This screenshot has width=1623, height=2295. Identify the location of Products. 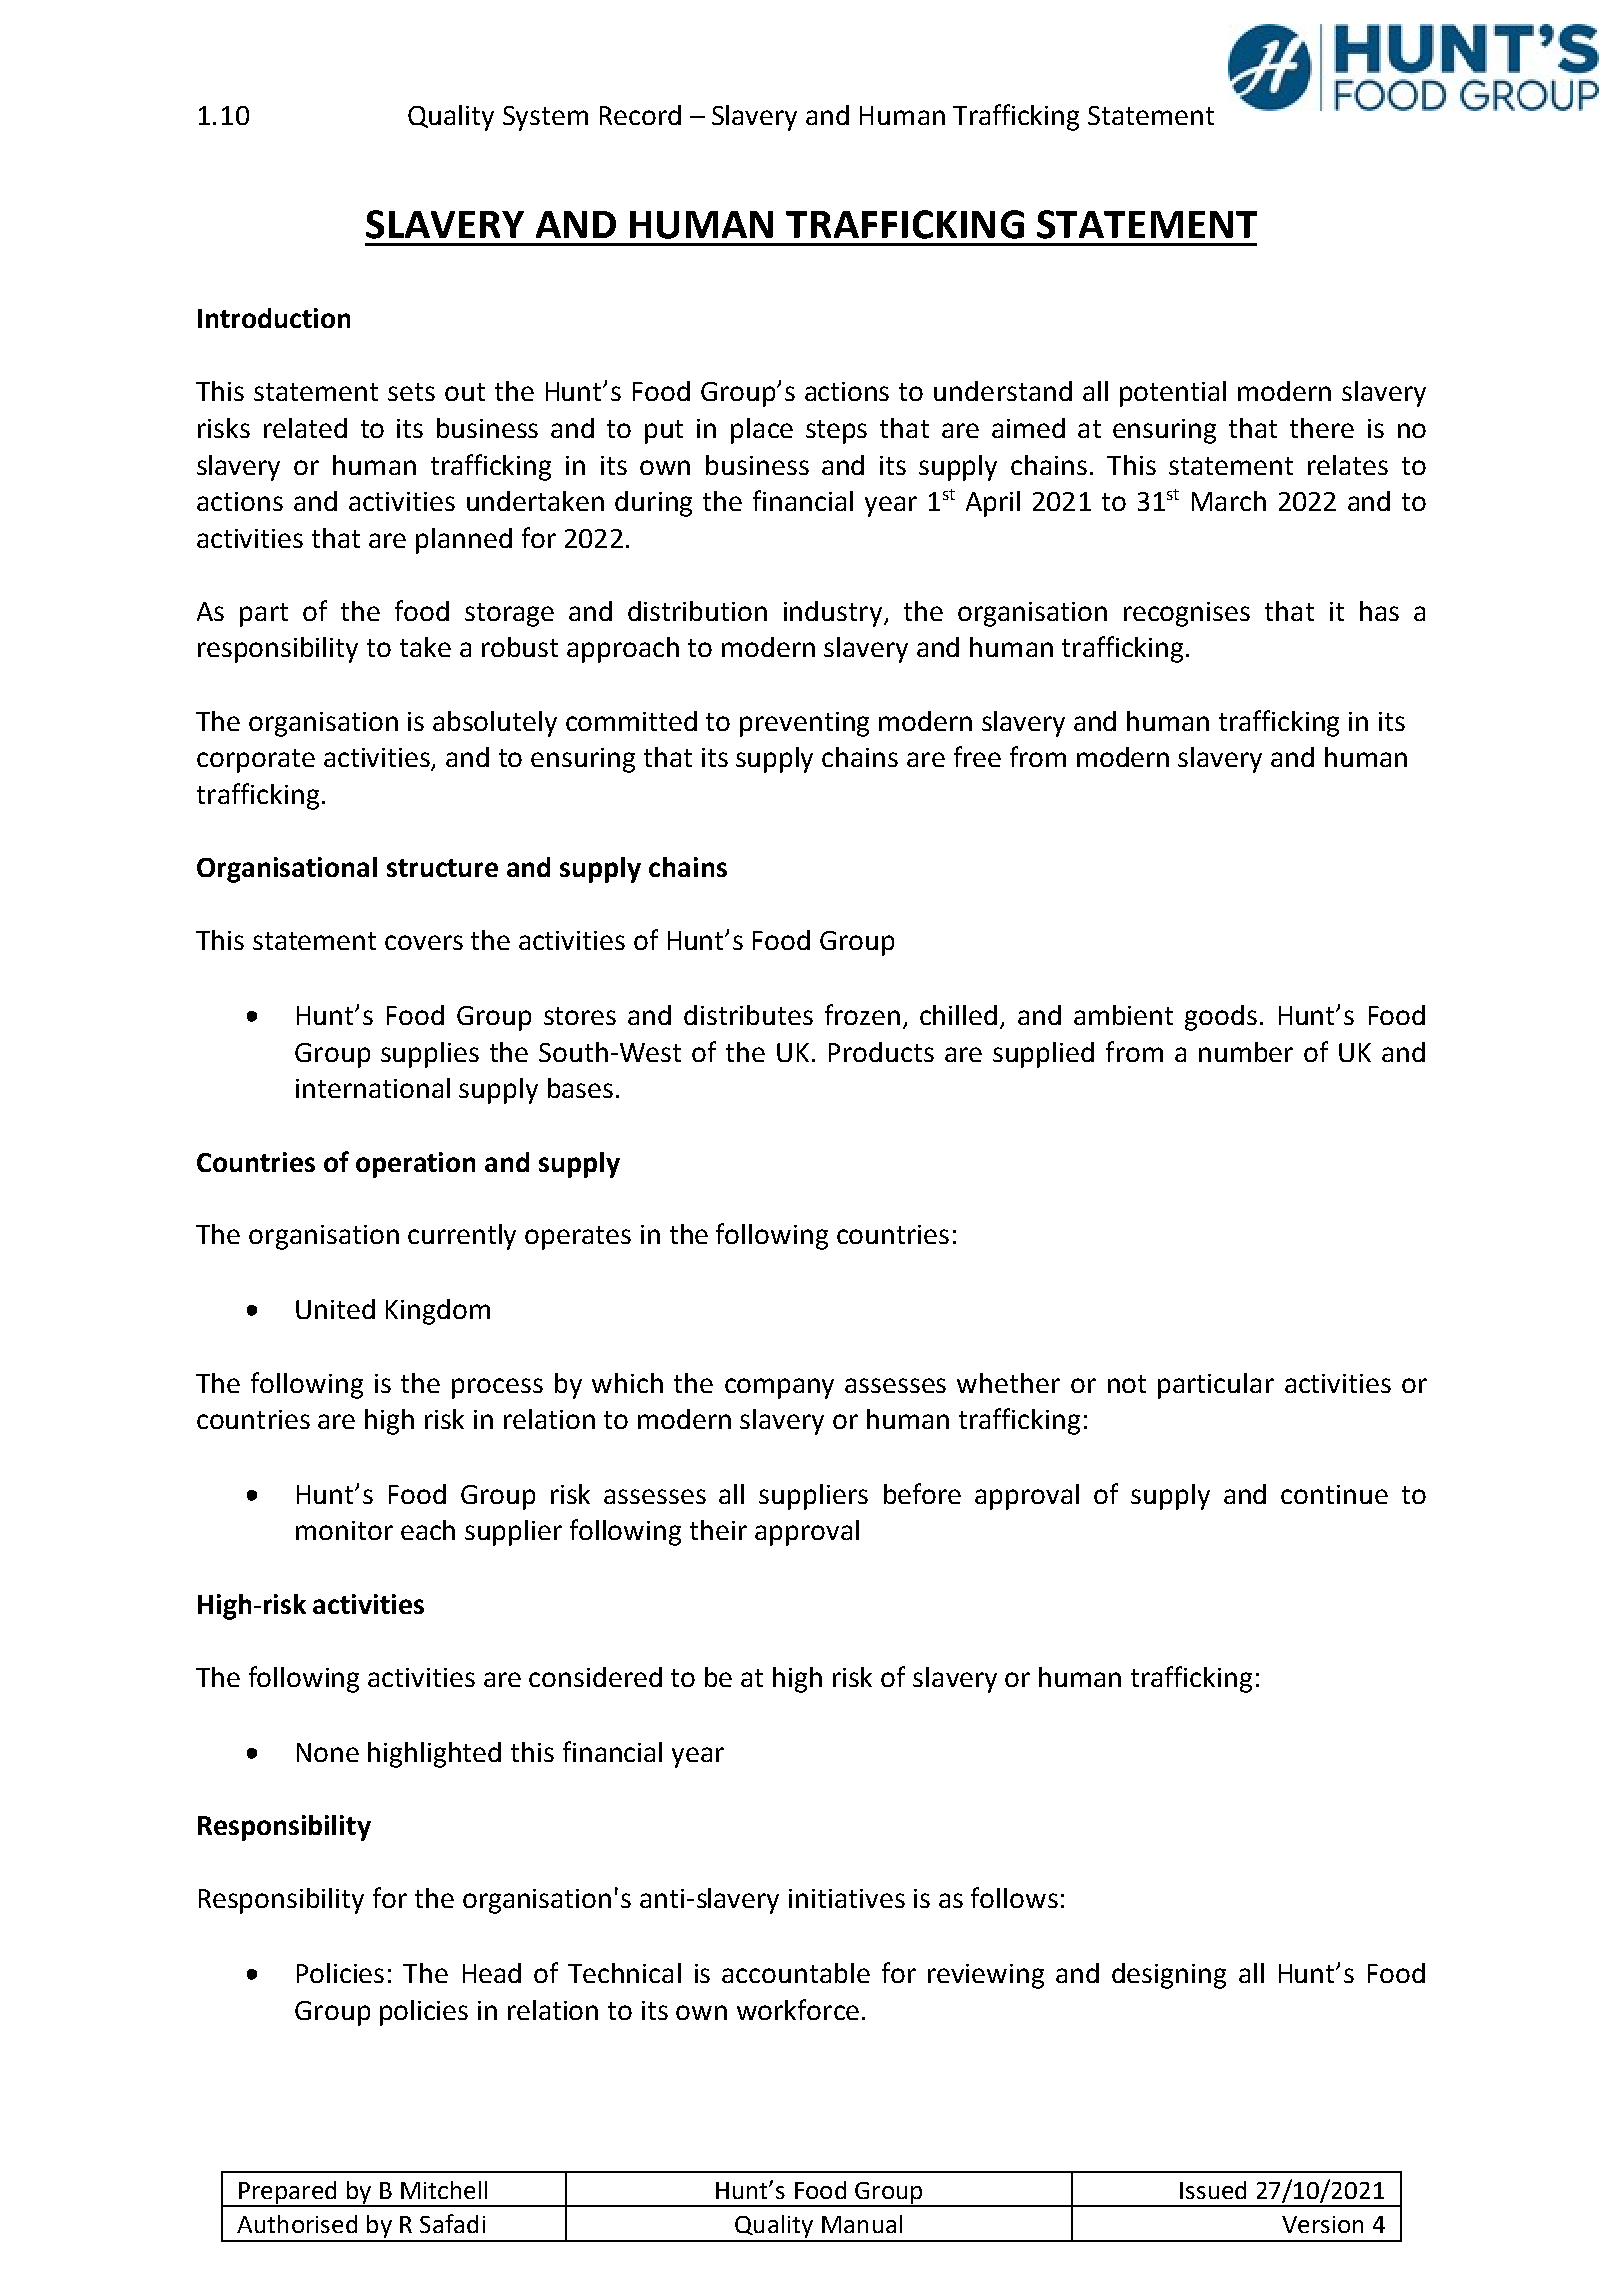
(881, 1052).
